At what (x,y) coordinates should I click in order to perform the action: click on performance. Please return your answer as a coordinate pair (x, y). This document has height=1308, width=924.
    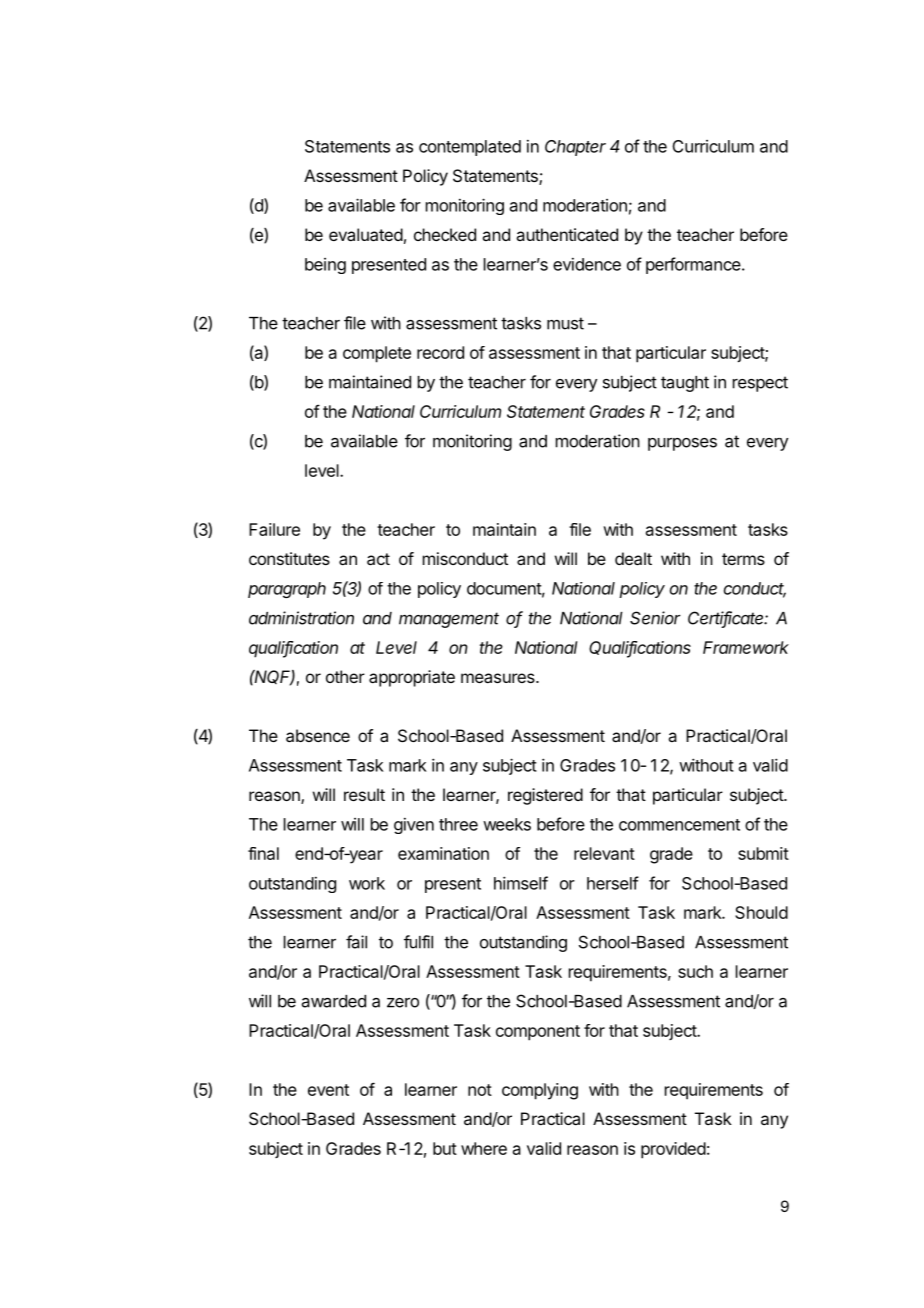
    Looking at the image, I should click on (693, 265).
